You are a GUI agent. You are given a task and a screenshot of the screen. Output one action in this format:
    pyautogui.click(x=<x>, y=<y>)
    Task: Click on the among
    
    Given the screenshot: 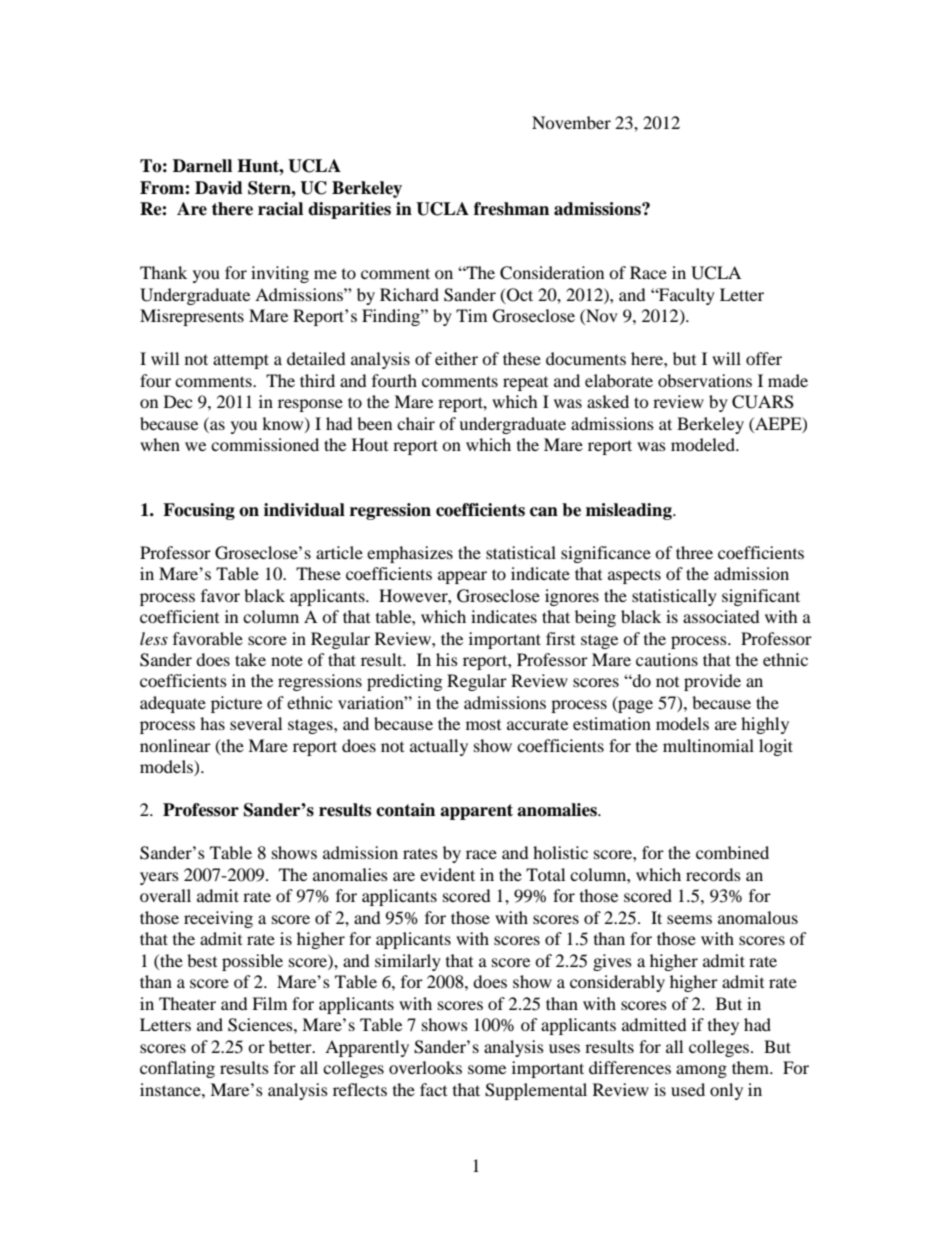 What is the action you would take?
    pyautogui.click(x=701, y=1071)
